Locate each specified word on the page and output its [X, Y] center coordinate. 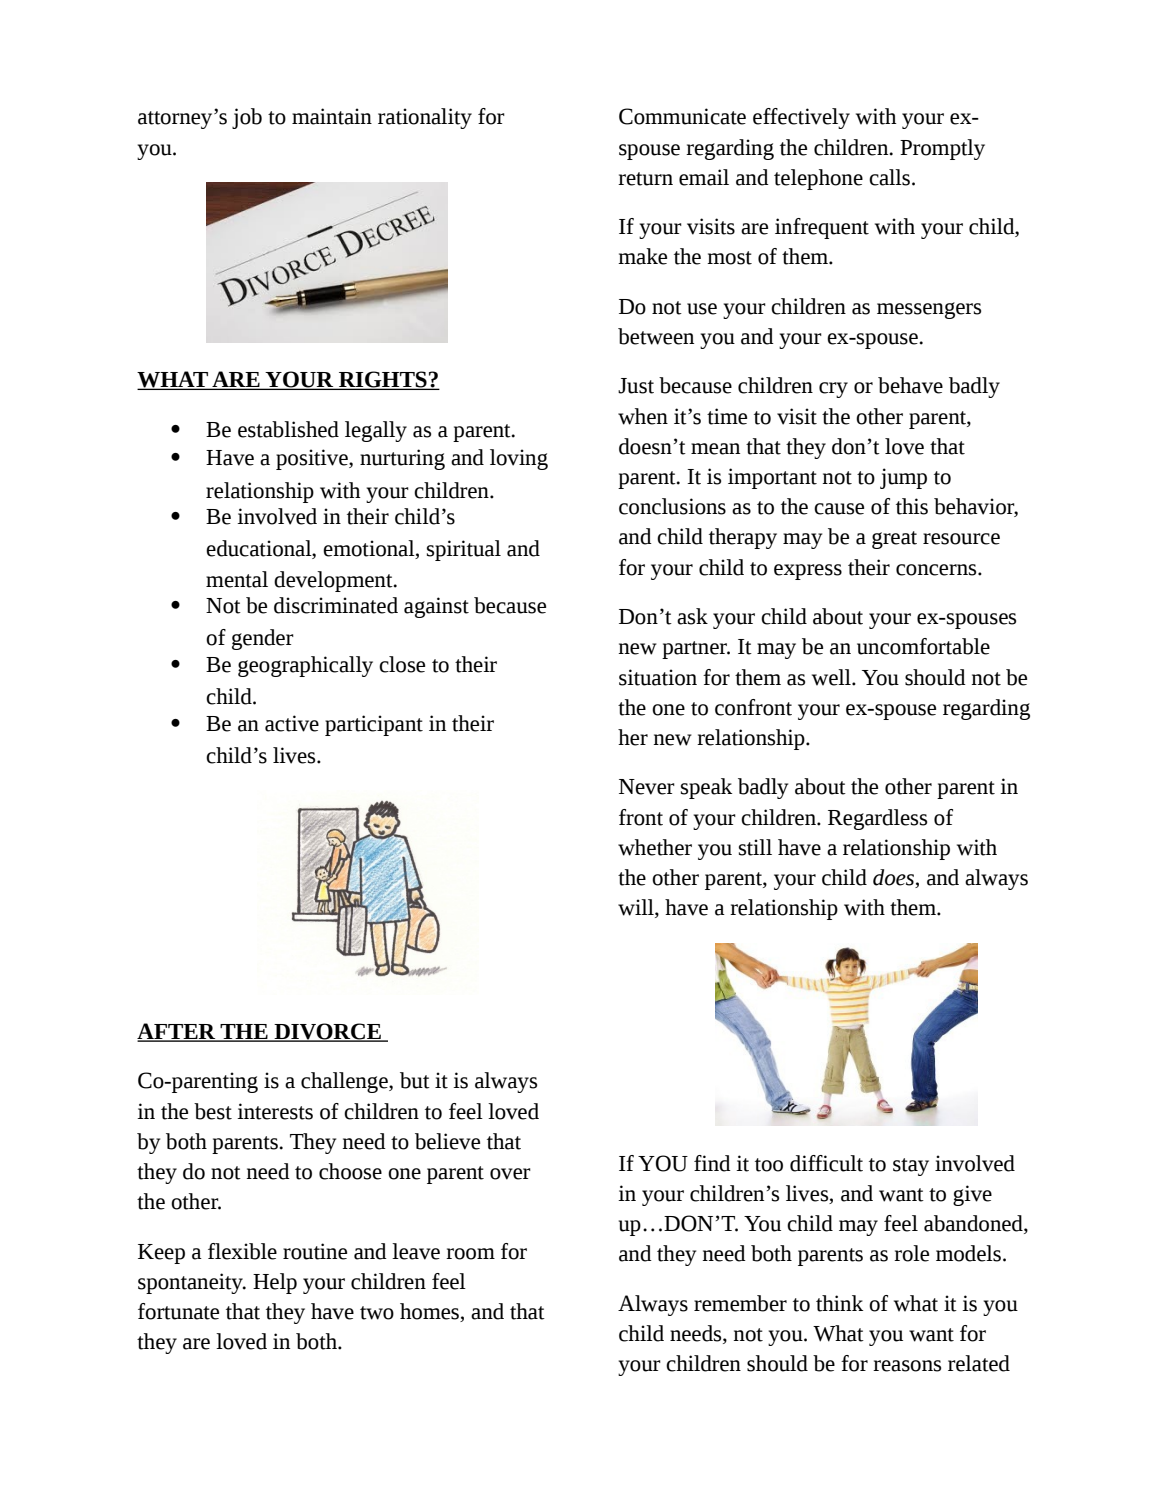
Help [275, 1283]
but [415, 1080]
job [247, 118]
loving [519, 459]
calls [889, 177]
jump [903, 478]
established [288, 429]
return [645, 179]
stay [911, 1167]
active [292, 723]
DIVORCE [327, 1032]
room [470, 1254]
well [832, 677]
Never [647, 787]
